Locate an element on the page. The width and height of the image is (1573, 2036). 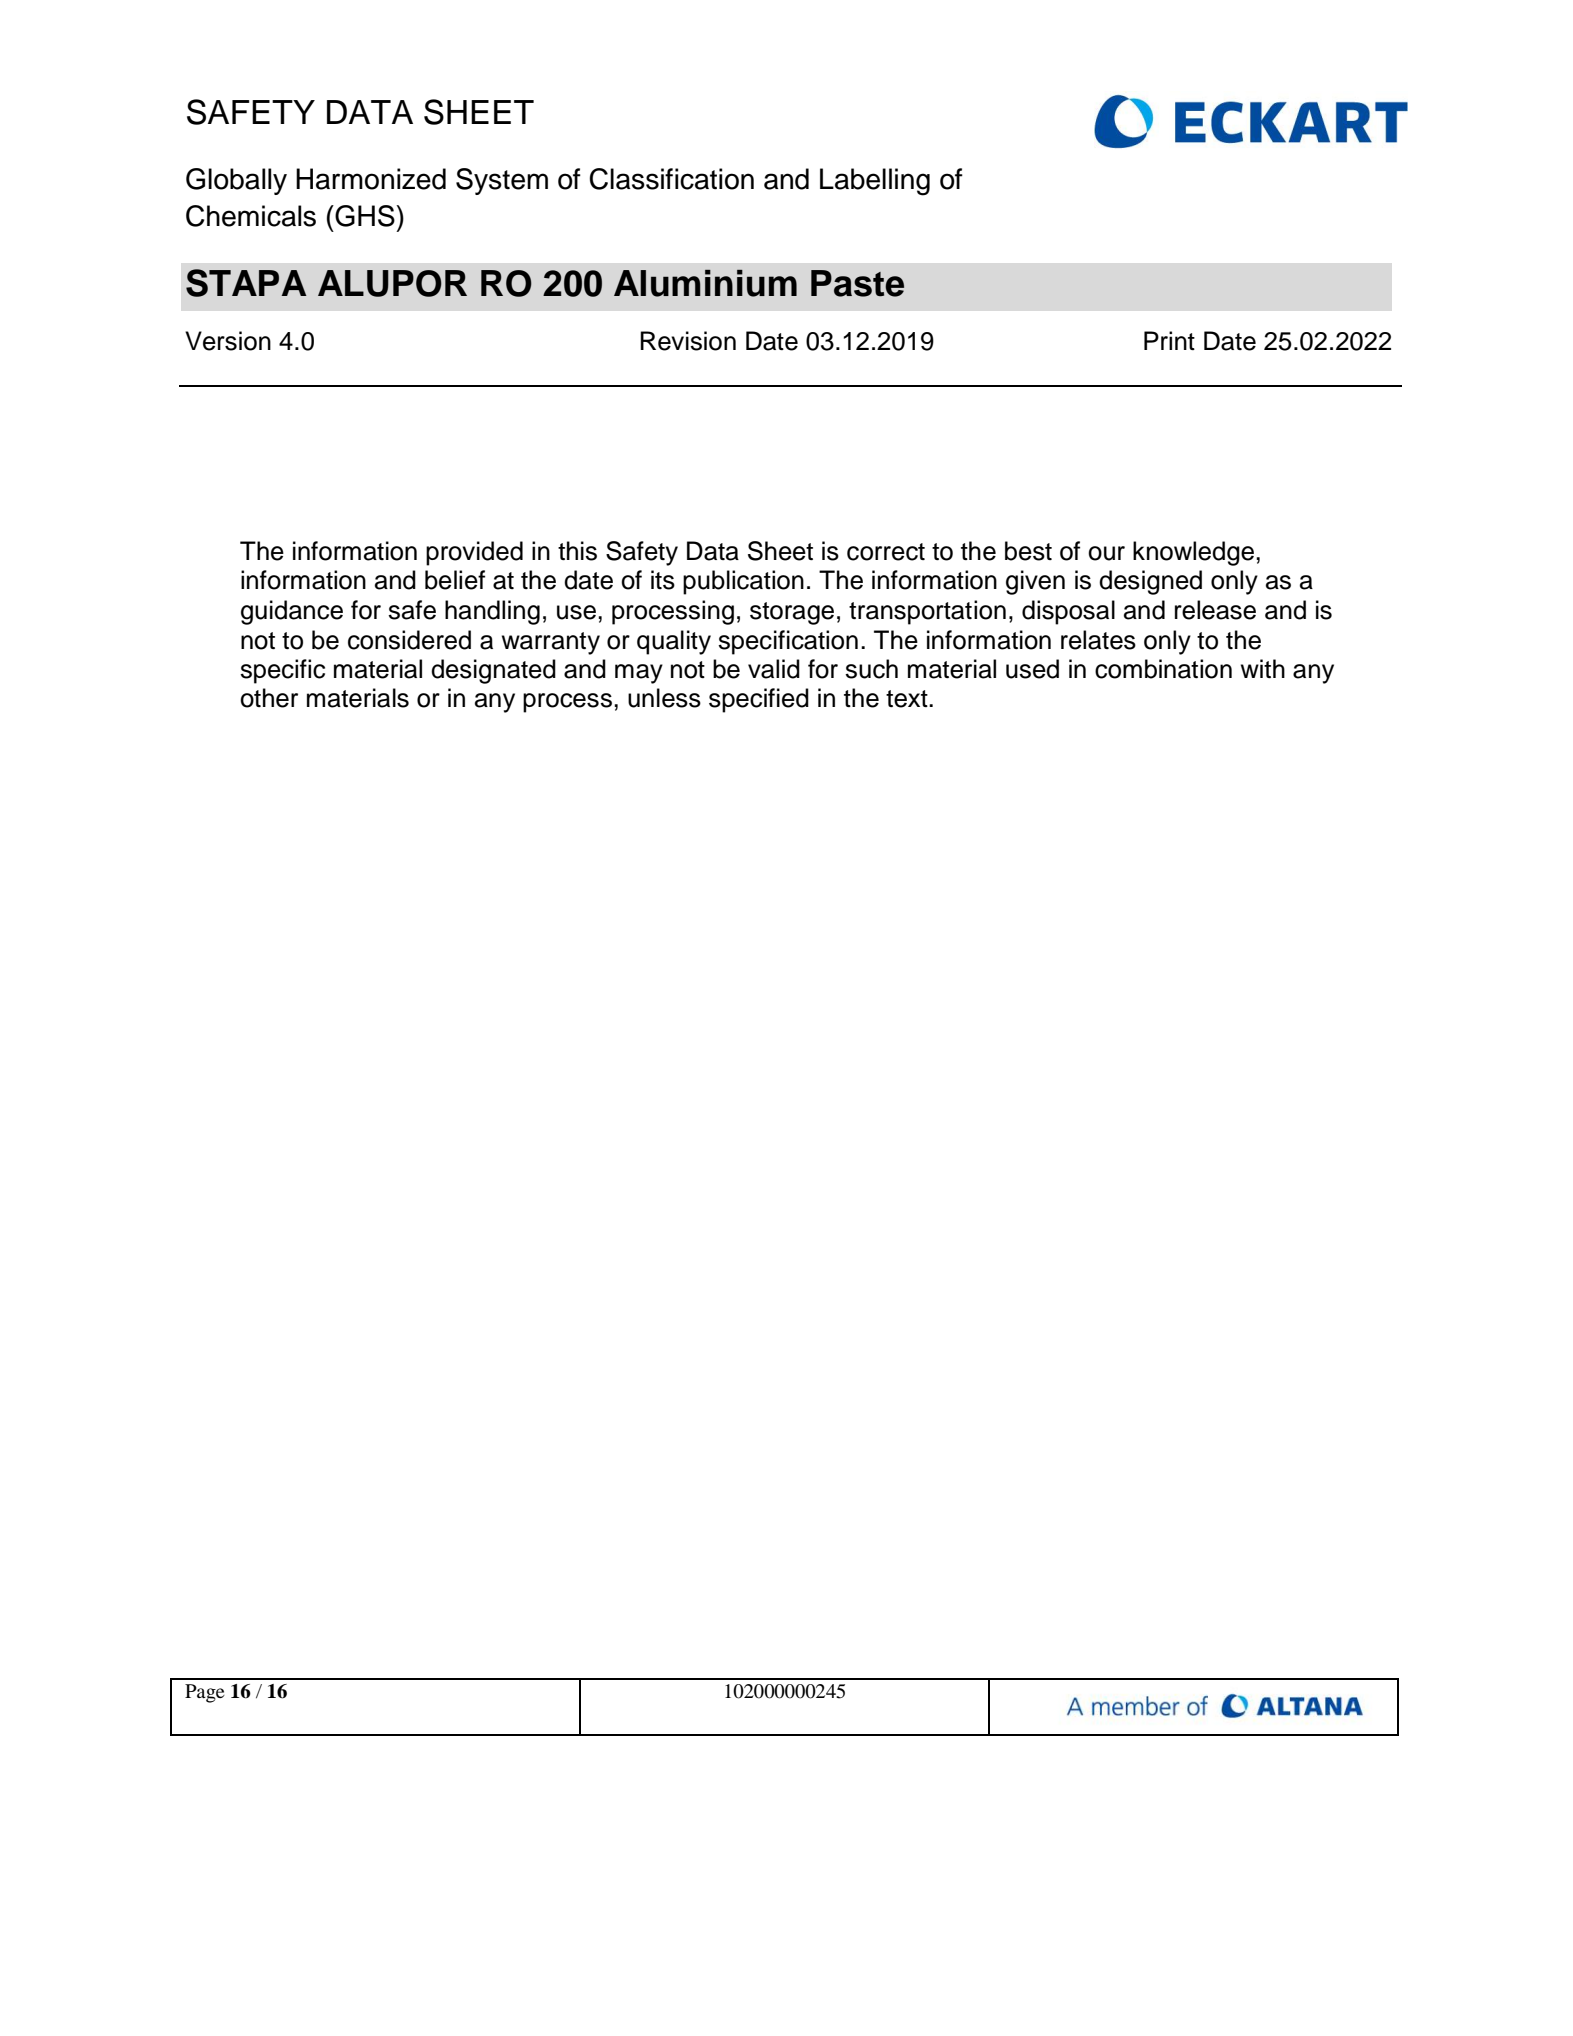
text is located at coordinates (908, 699).
